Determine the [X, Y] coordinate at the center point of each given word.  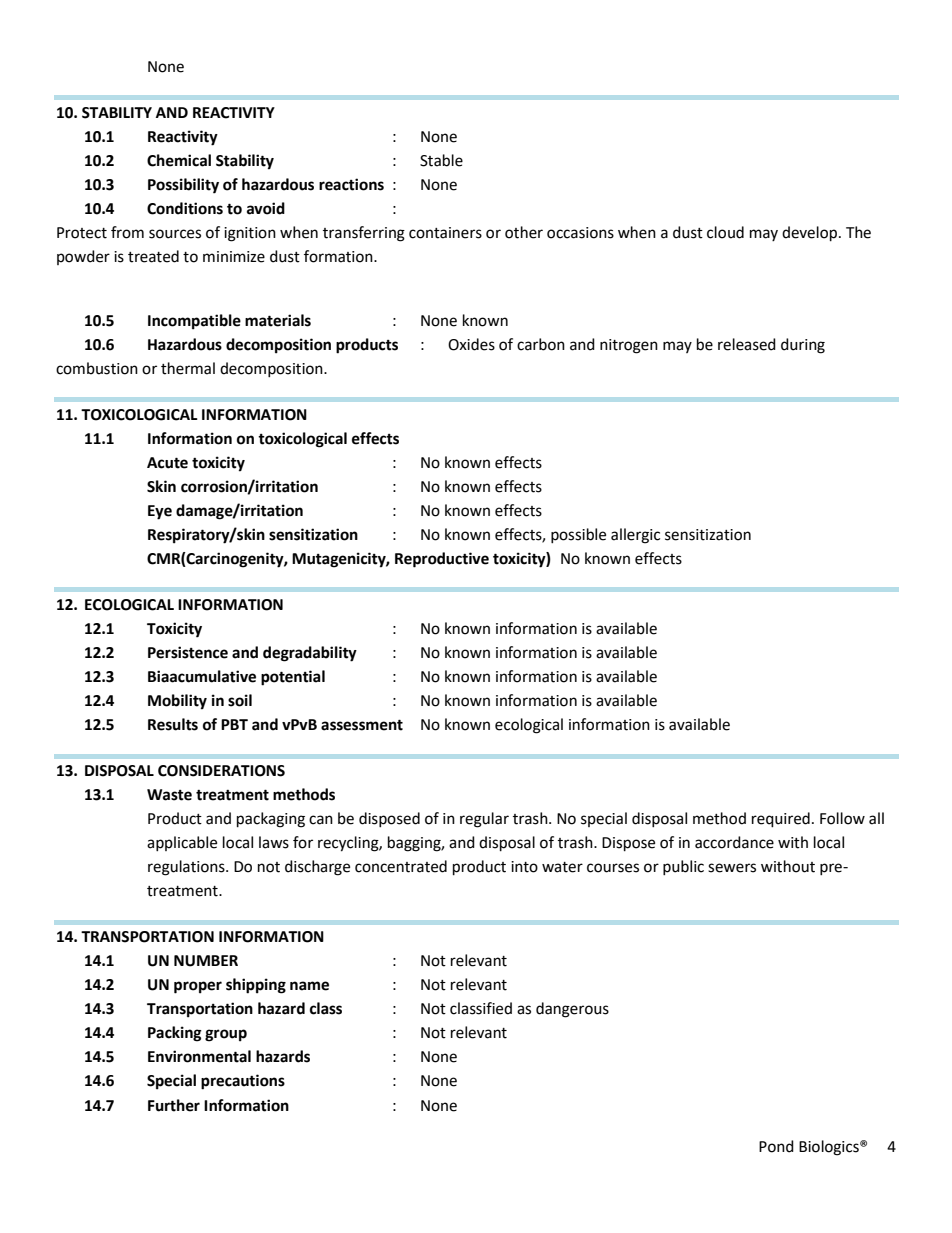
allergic [635, 536]
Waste [169, 795]
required [781, 820]
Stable [441, 160]
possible [578, 535]
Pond [776, 1146]
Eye [160, 512]
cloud [725, 232]
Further [174, 1105]
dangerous [572, 1010]
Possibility [183, 186]
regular [484, 820]
